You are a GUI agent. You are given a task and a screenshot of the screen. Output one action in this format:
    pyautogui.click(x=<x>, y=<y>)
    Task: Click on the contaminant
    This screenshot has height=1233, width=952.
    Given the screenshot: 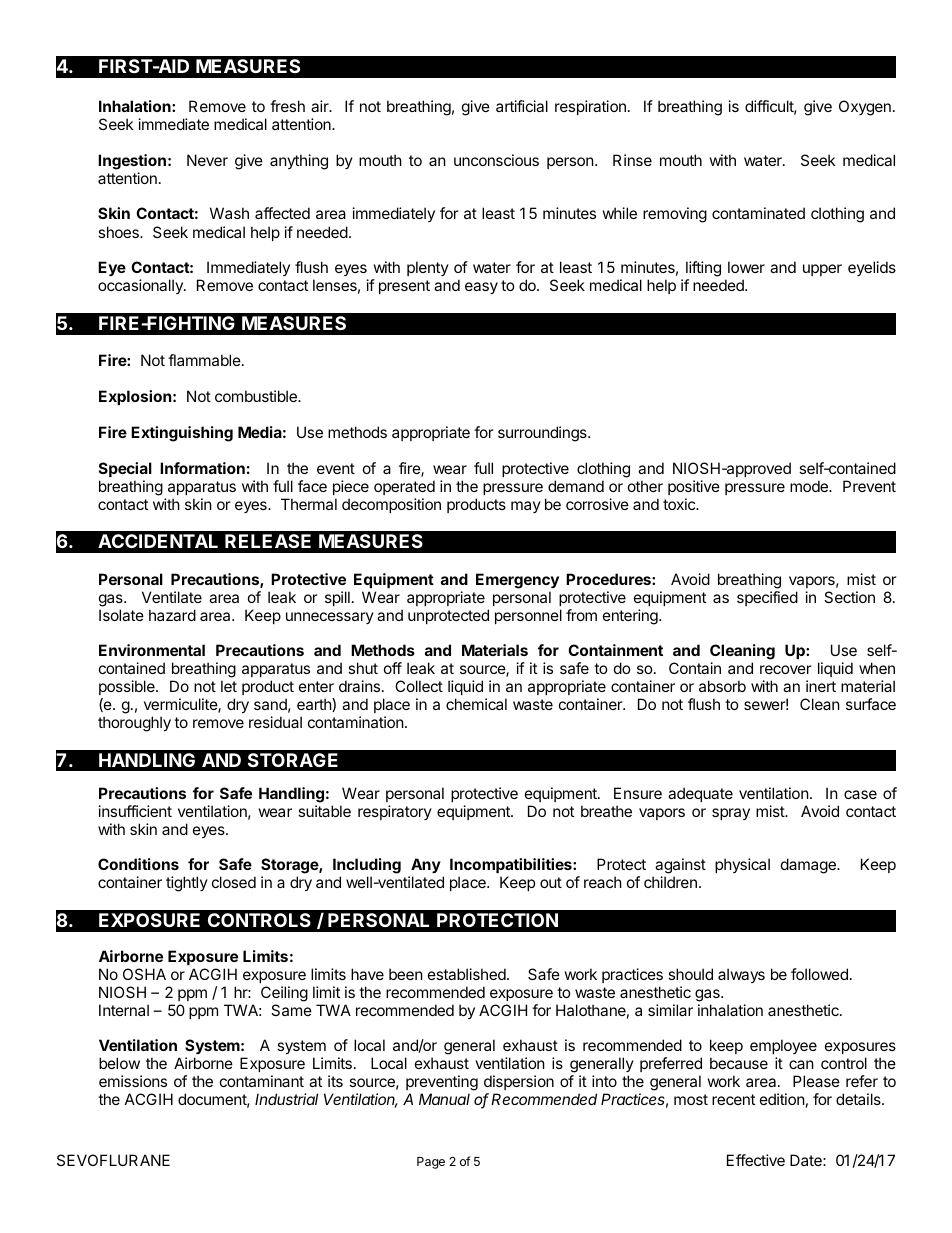 What is the action you would take?
    pyautogui.click(x=262, y=1081)
